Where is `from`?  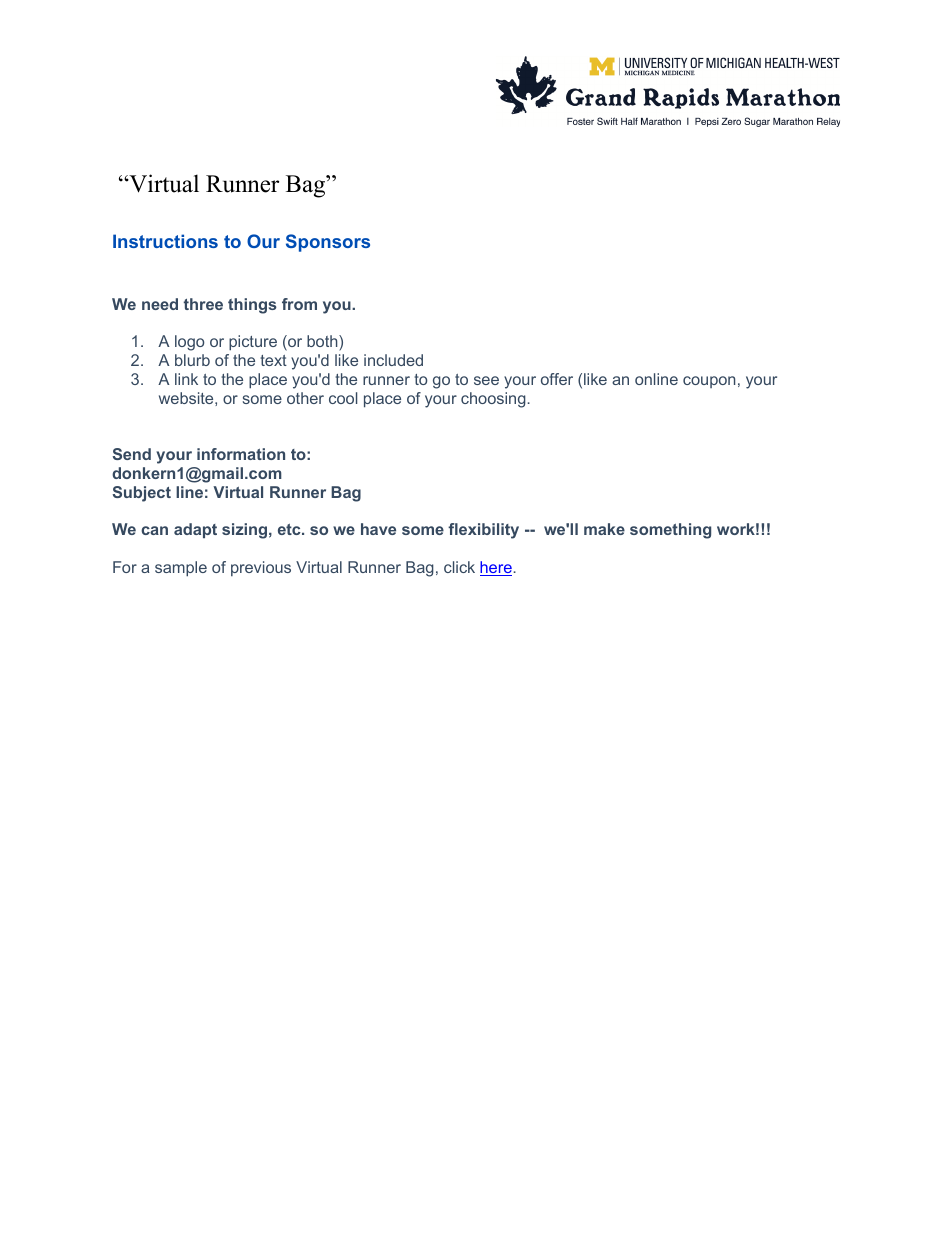
from is located at coordinates (299, 304).
